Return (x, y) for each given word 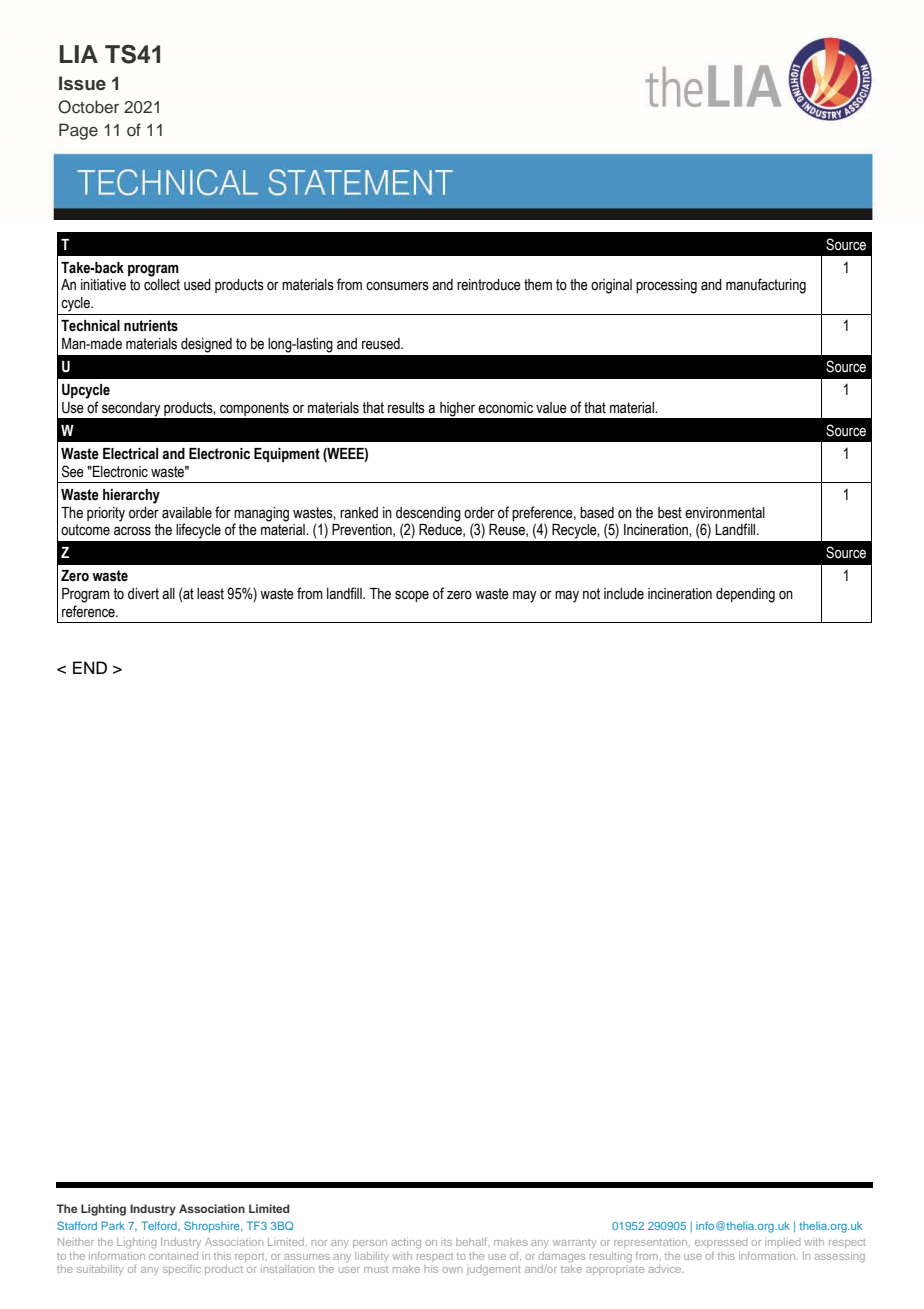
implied (782, 1243)
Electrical (130, 454)
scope (412, 596)
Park (113, 1225)
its (448, 1242)
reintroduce (489, 285)
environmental (725, 513)
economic (505, 408)
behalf (473, 1242)
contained (173, 1256)
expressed (721, 1244)
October (88, 107)
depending (745, 595)
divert (143, 594)
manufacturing (766, 286)
